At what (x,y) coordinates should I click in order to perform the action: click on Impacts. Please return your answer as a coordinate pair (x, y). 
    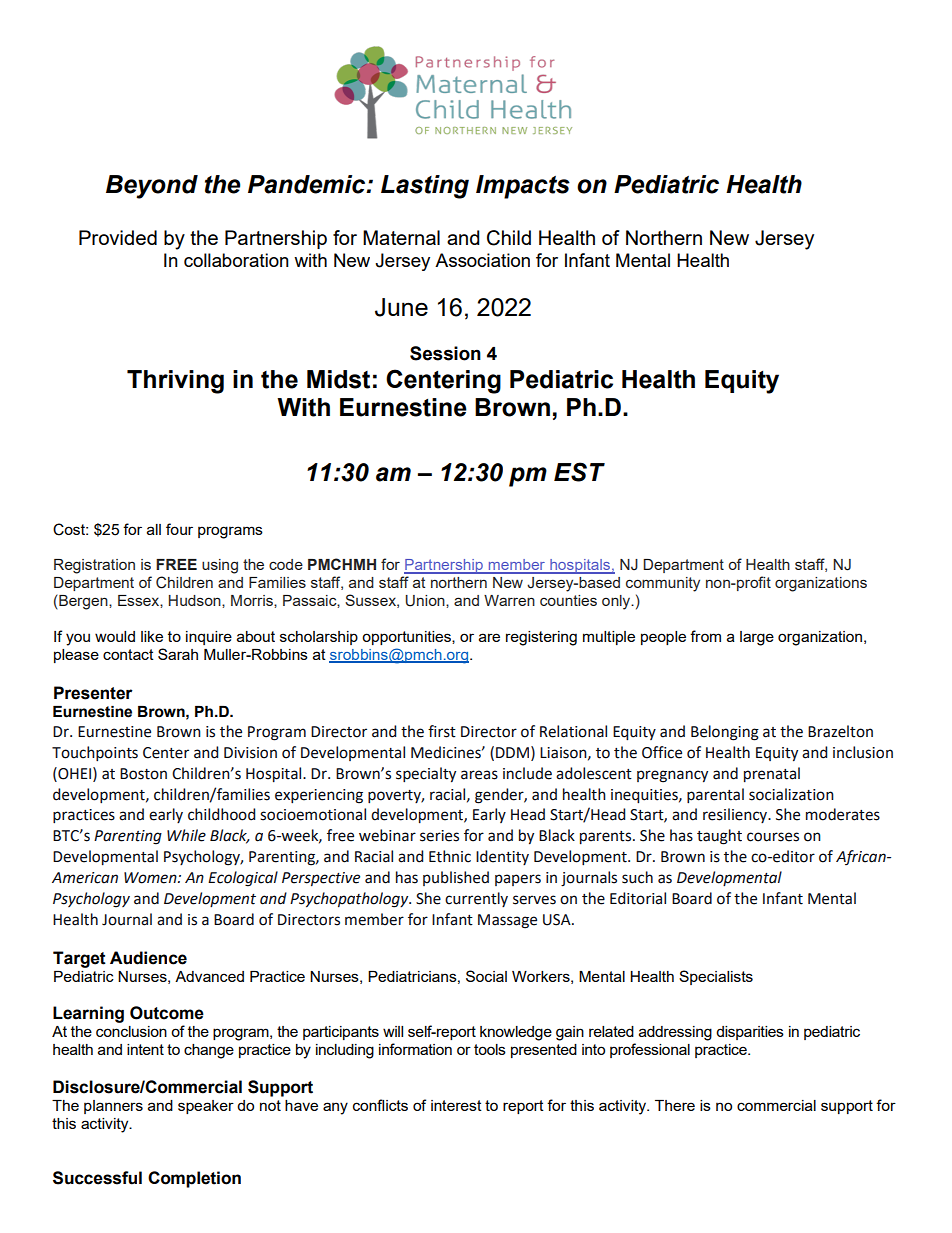
    Looking at the image, I should click on (523, 187).
